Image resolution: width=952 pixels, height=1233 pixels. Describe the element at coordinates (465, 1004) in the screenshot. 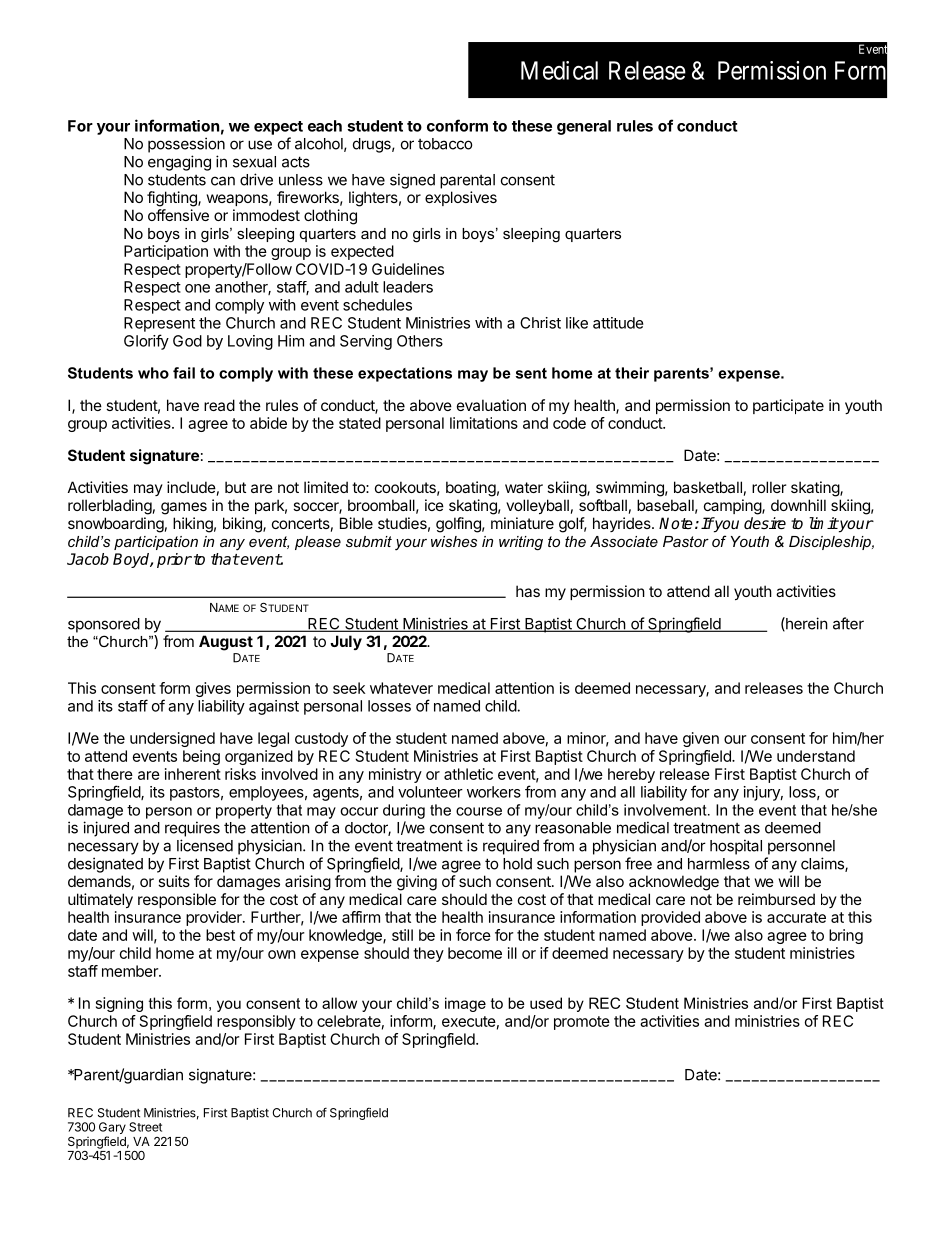

I see `image` at that location.
